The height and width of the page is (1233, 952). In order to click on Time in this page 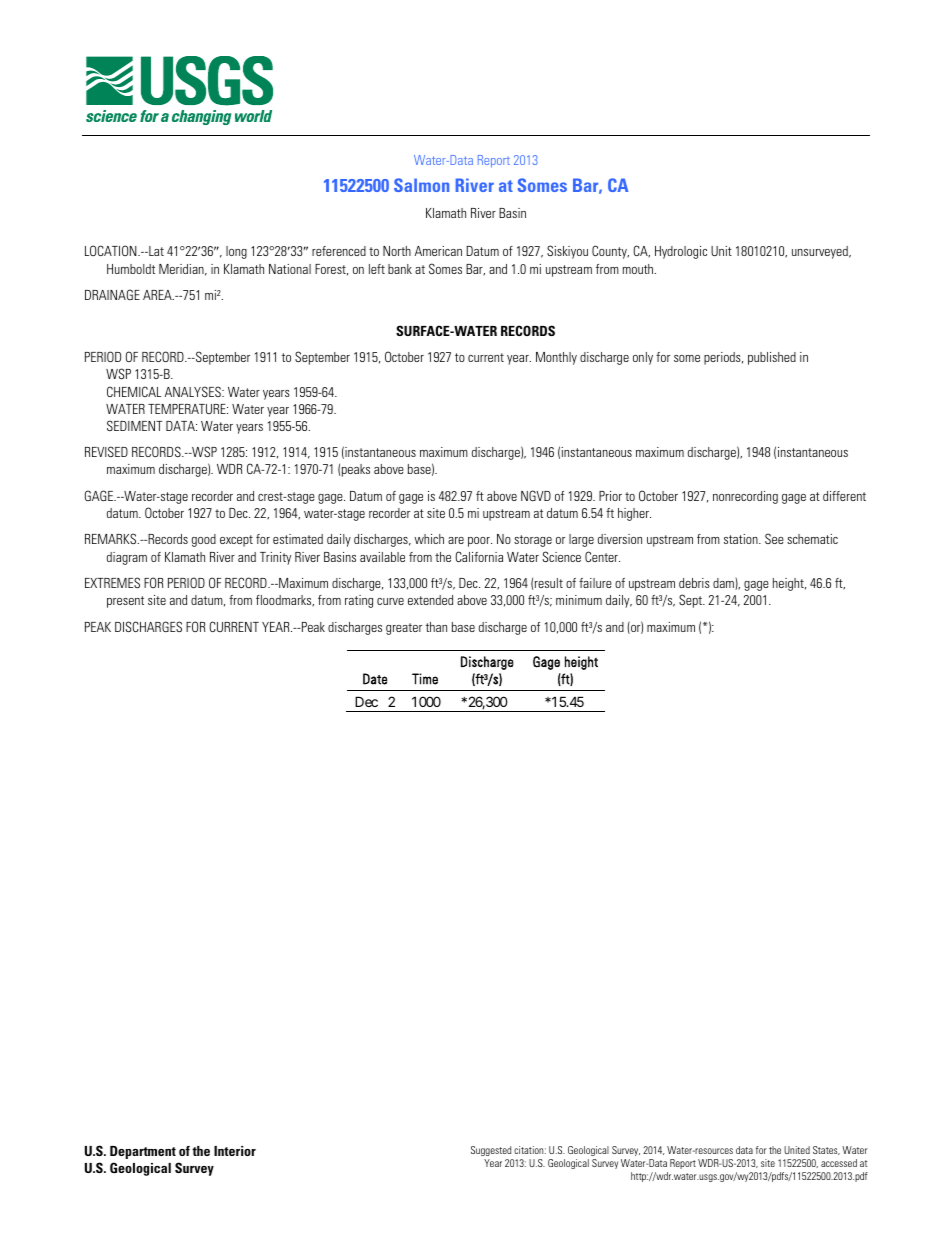, I will do `click(425, 679)`.
